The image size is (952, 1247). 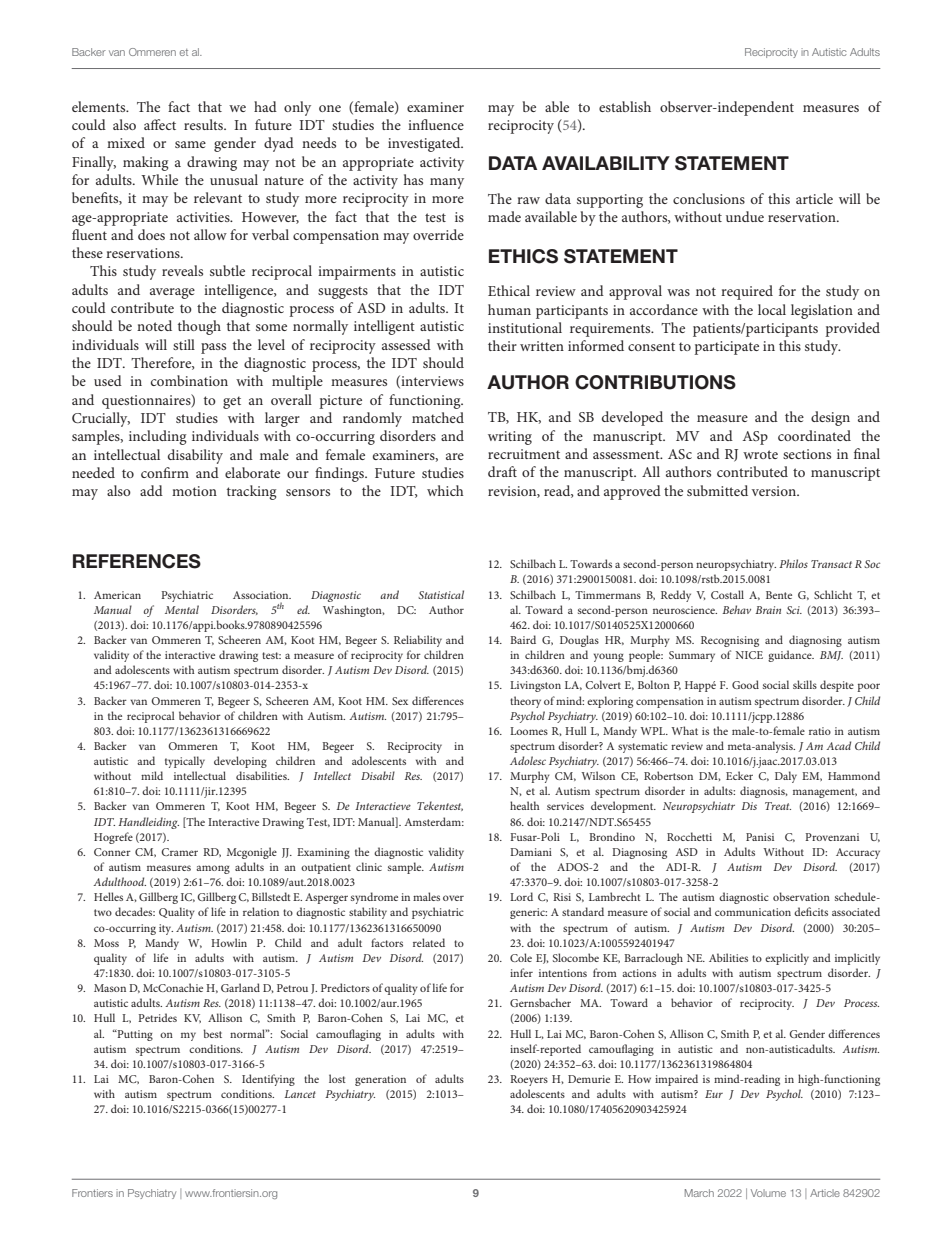 I want to click on same, so click(x=190, y=144).
